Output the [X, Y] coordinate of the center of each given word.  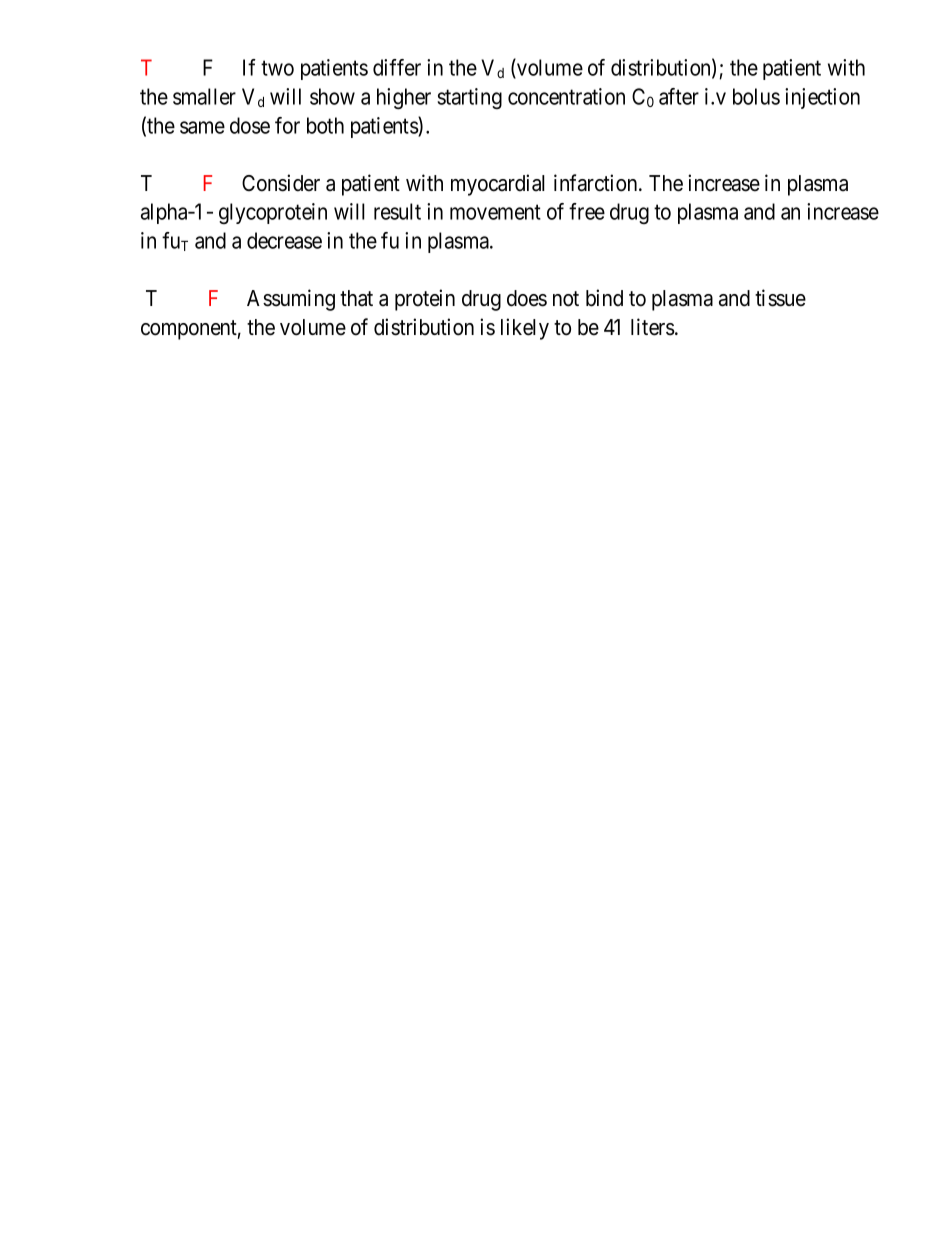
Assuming [291, 300]
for [287, 125]
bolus [756, 96]
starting [469, 98]
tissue [780, 298]
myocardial [498, 185]
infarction [597, 183]
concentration [566, 96]
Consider [281, 183]
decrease [284, 240]
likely [525, 329]
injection [822, 98]
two [277, 68]
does [527, 298]
